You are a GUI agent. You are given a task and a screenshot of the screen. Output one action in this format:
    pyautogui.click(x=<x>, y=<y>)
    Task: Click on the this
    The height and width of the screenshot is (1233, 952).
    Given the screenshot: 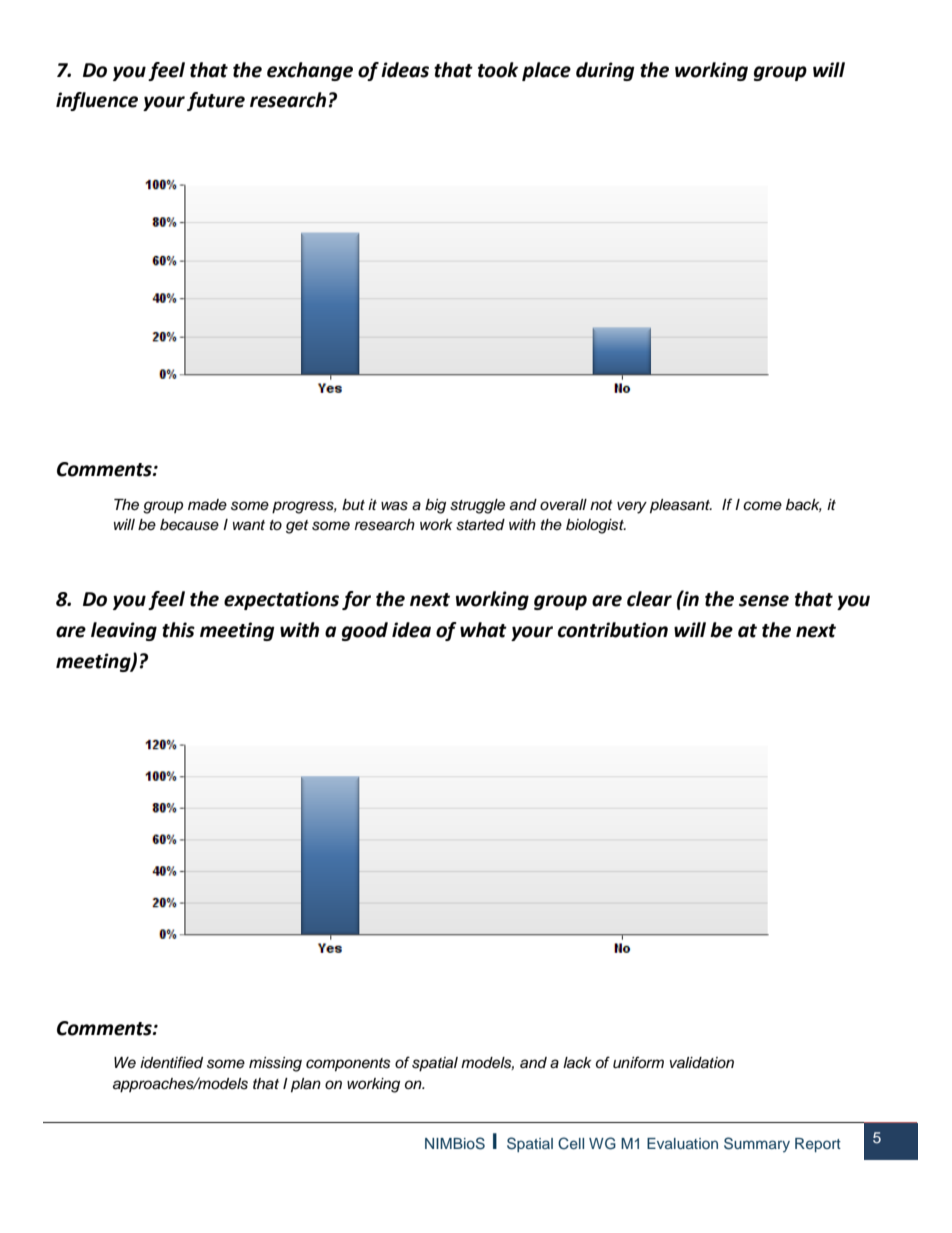 What is the action you would take?
    pyautogui.click(x=178, y=630)
